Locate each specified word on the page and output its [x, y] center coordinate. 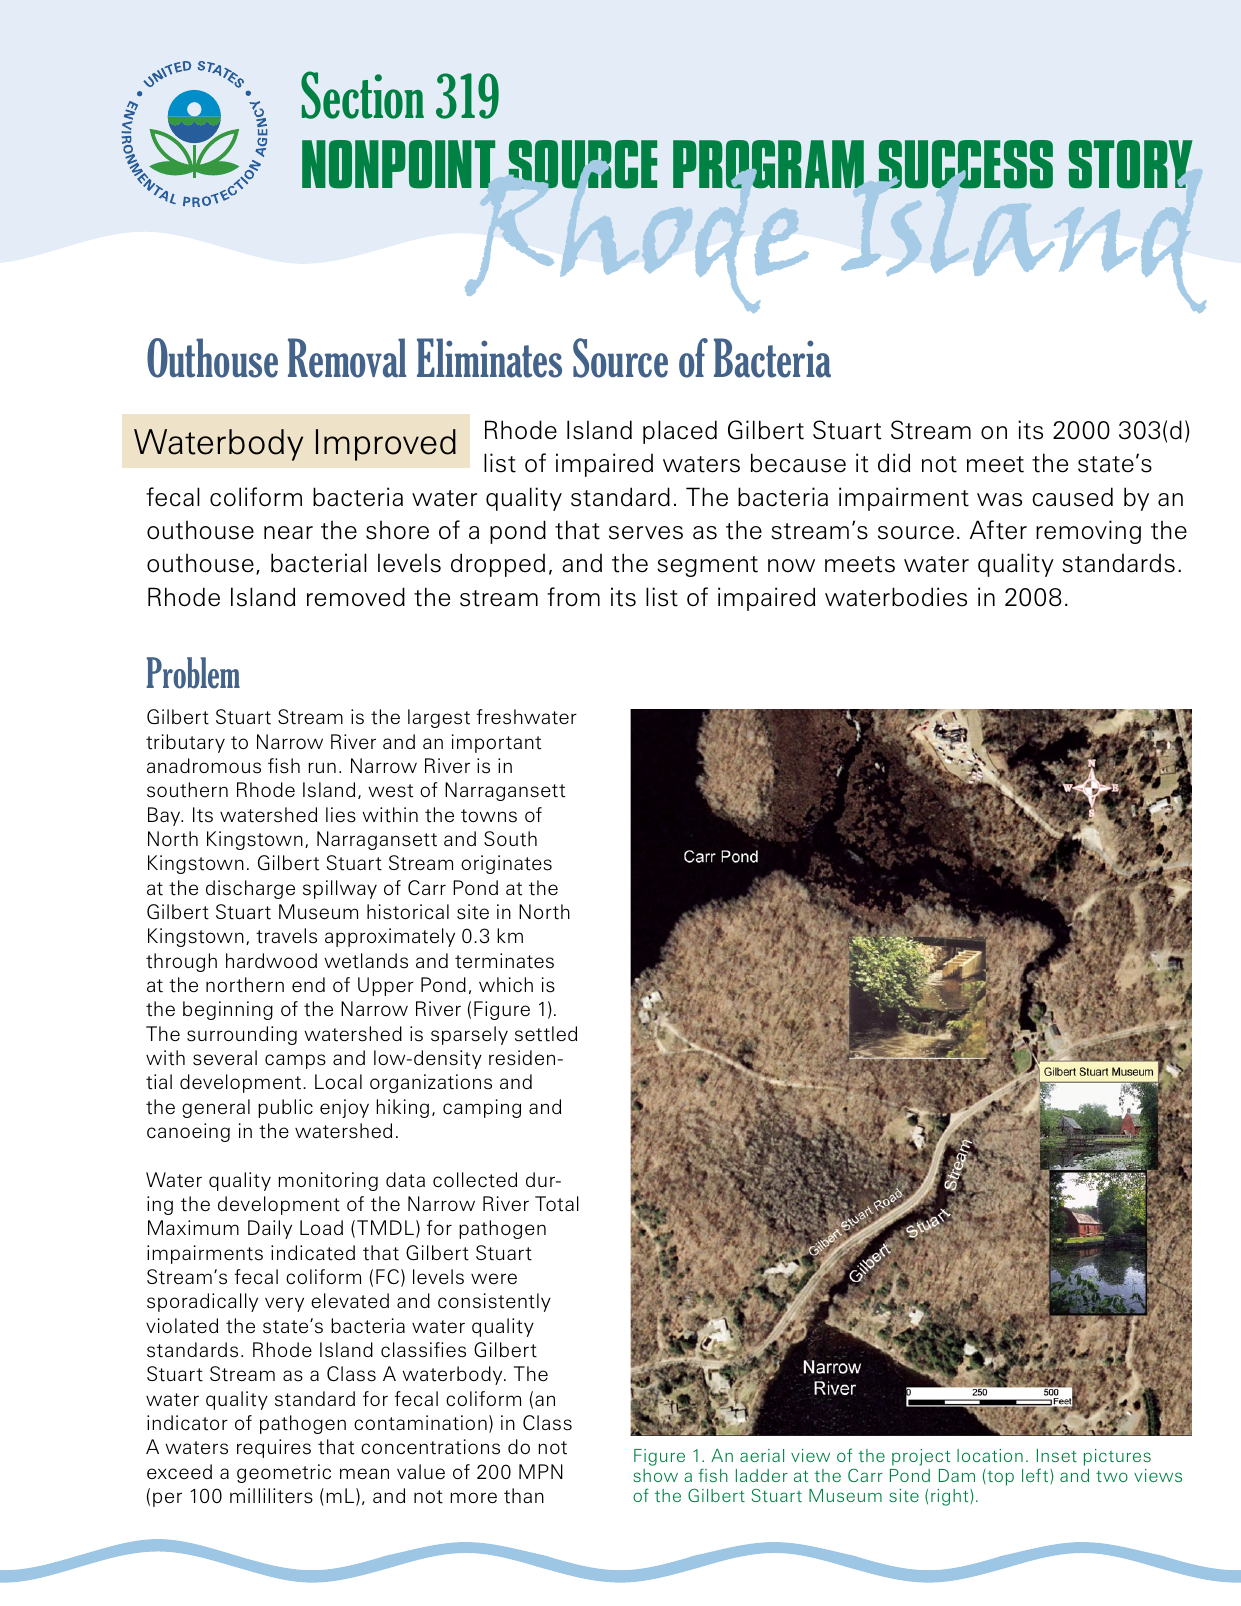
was [999, 500]
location [990, 1455]
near [288, 533]
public [285, 1108]
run [322, 767]
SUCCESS [966, 164]
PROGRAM [768, 164]
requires [274, 1448]
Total [557, 1204]
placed [680, 432]
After [998, 530]
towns [489, 816]
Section [362, 95]
